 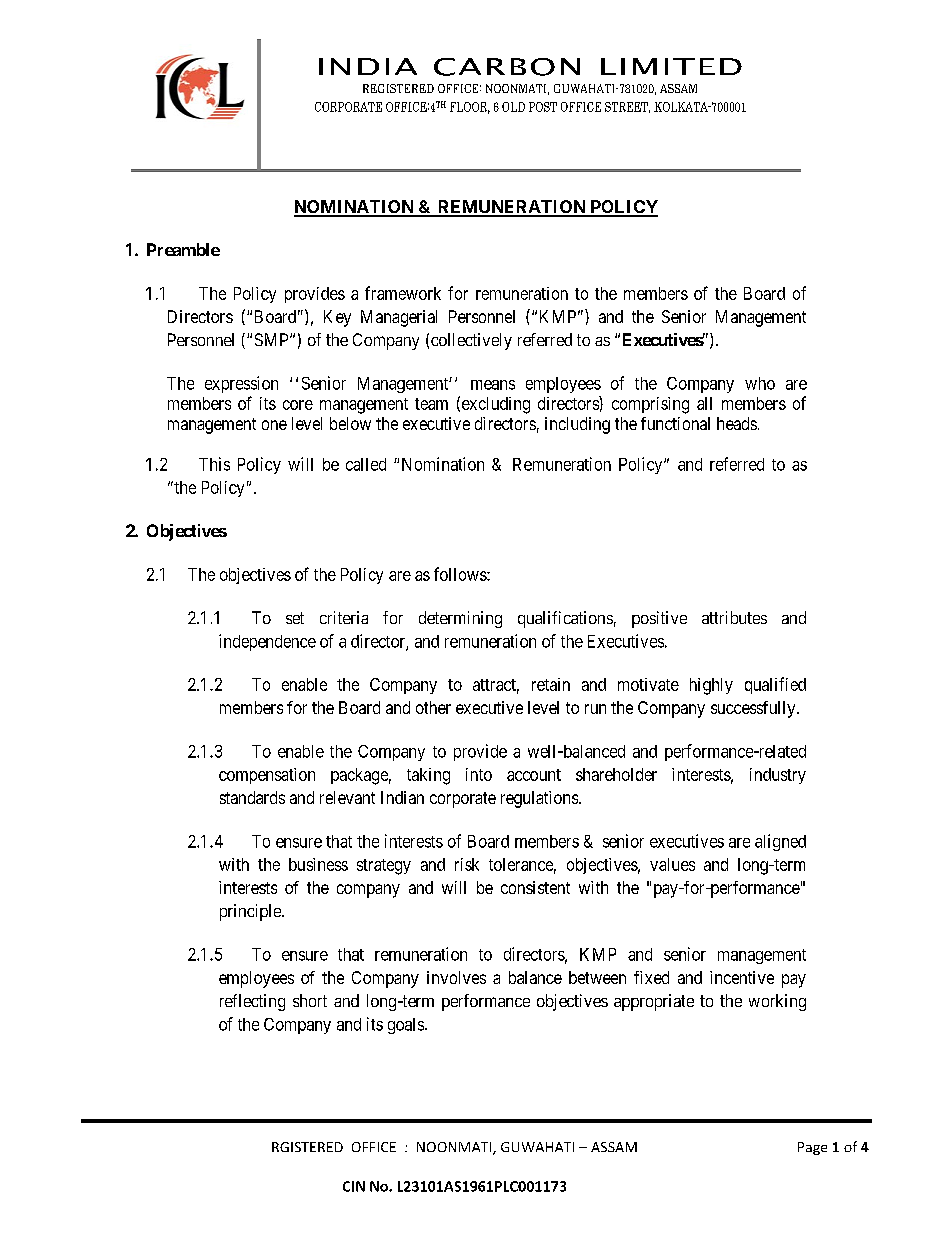 What do you see at coordinates (565, 619) in the screenshot?
I see `qualifications` at bounding box center [565, 619].
